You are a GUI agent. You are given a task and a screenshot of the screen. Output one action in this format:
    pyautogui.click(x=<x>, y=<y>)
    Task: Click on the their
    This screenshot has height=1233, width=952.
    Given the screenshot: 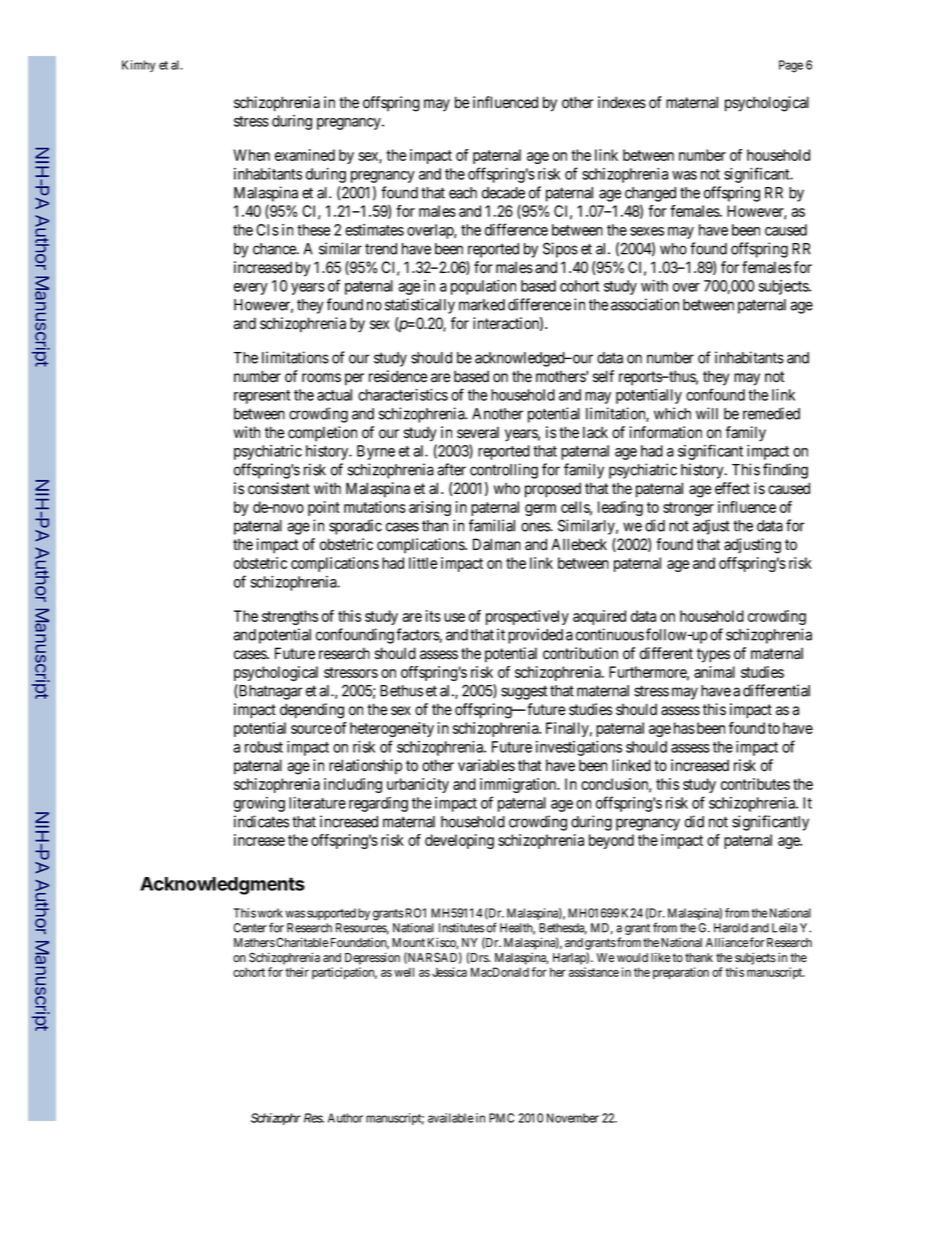 What is the action you would take?
    pyautogui.click(x=297, y=972)
